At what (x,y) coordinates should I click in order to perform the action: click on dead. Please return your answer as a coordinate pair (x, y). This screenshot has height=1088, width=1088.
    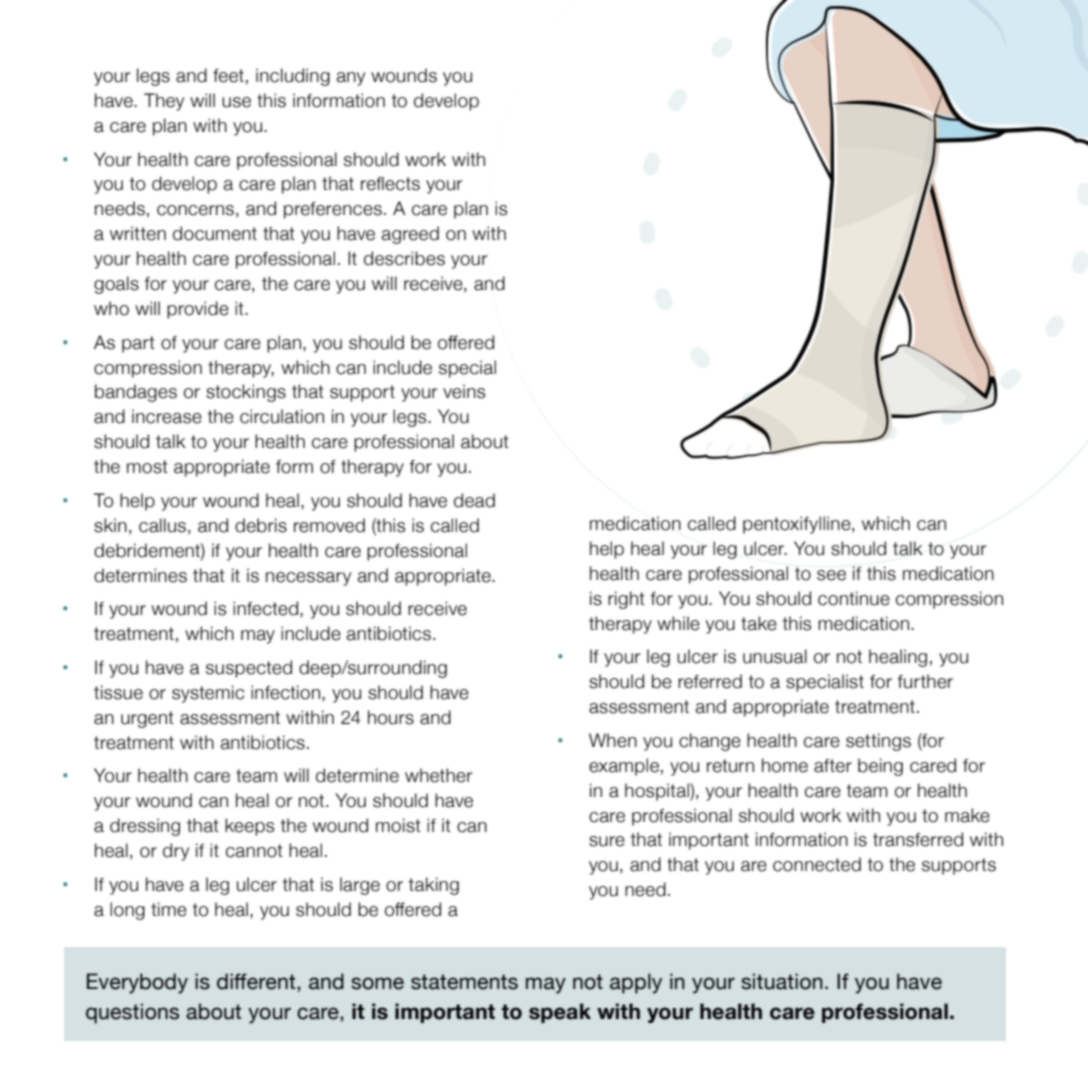
    Looking at the image, I should click on (474, 500).
